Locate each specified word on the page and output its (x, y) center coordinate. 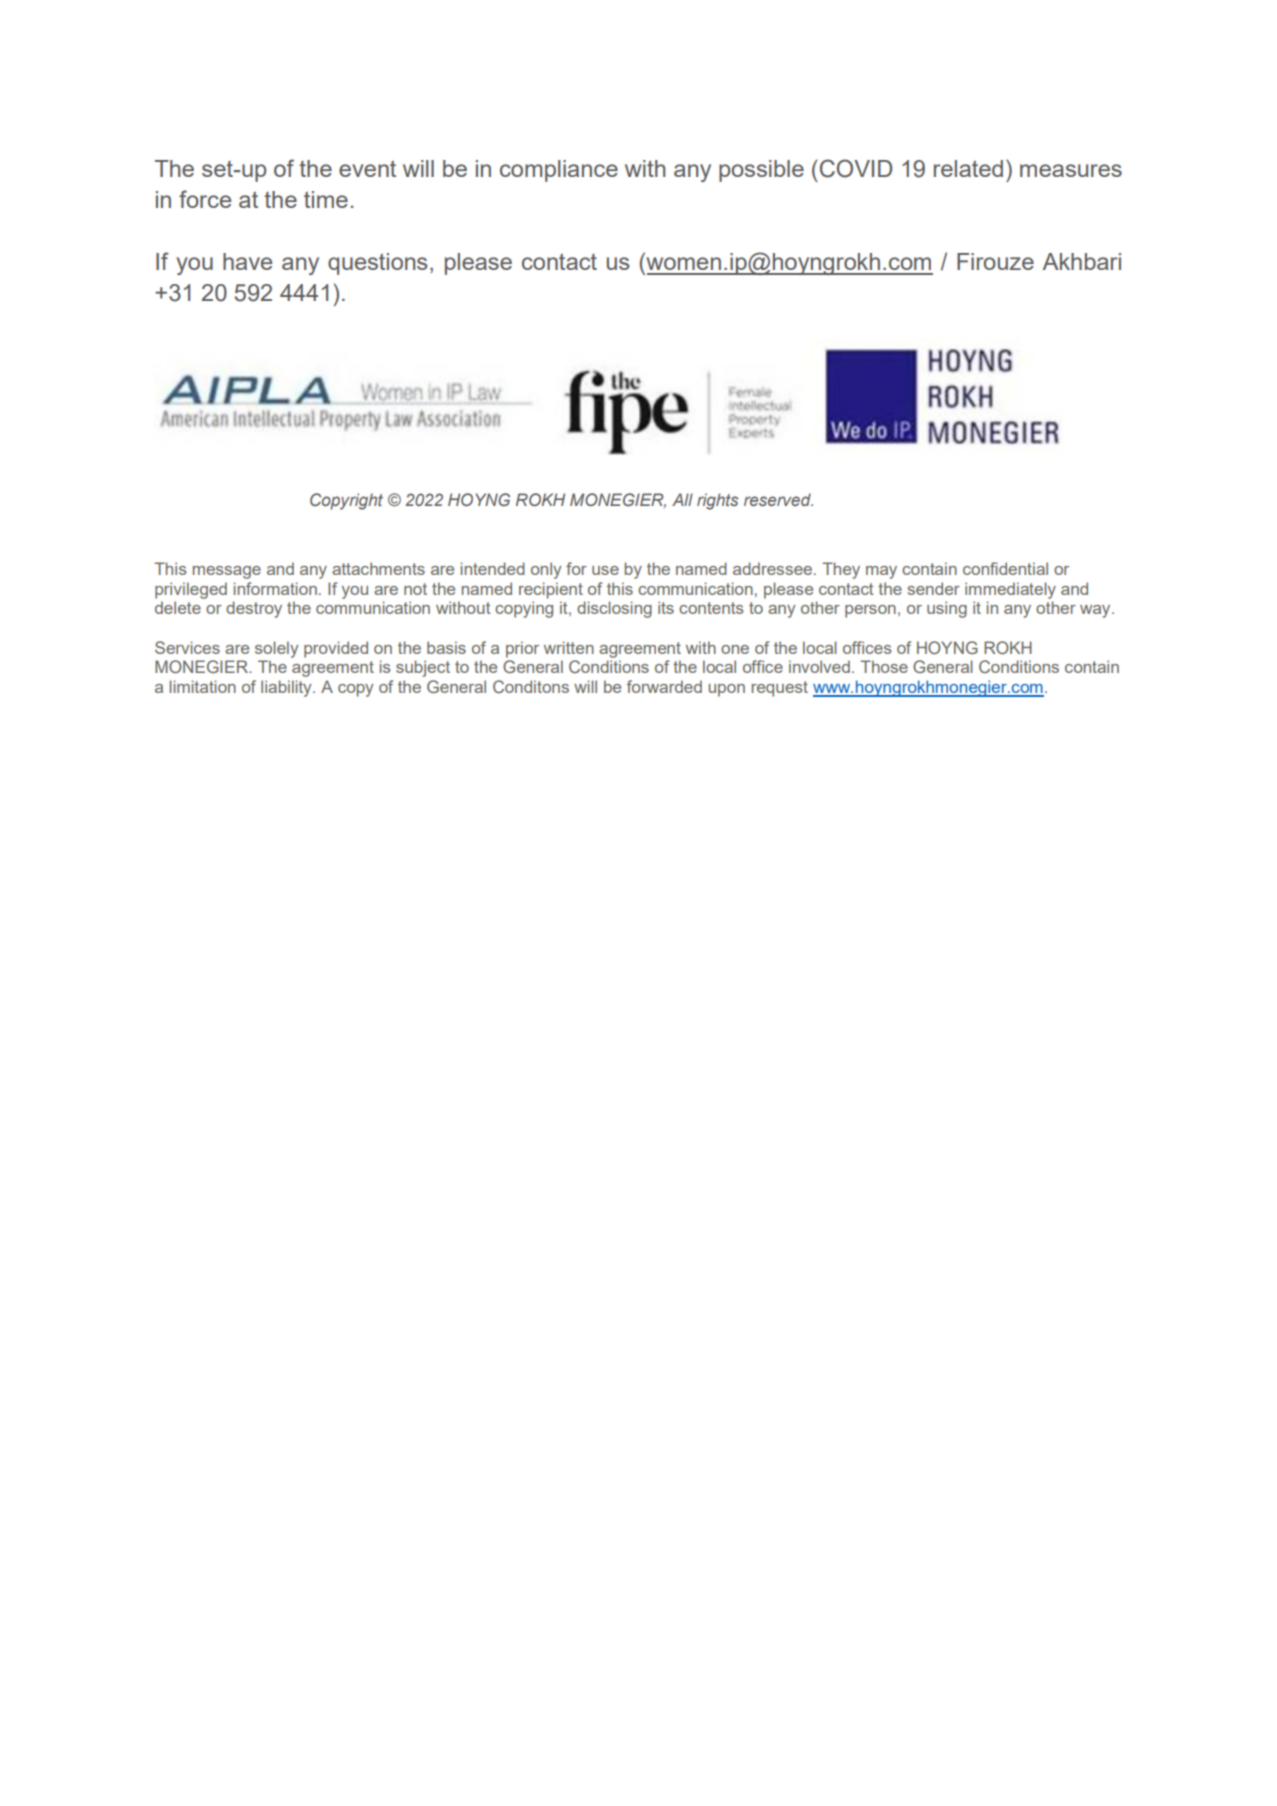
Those (884, 666)
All (682, 499)
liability (287, 688)
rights (717, 501)
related (968, 168)
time (326, 199)
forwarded (664, 686)
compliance (559, 171)
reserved (778, 499)
